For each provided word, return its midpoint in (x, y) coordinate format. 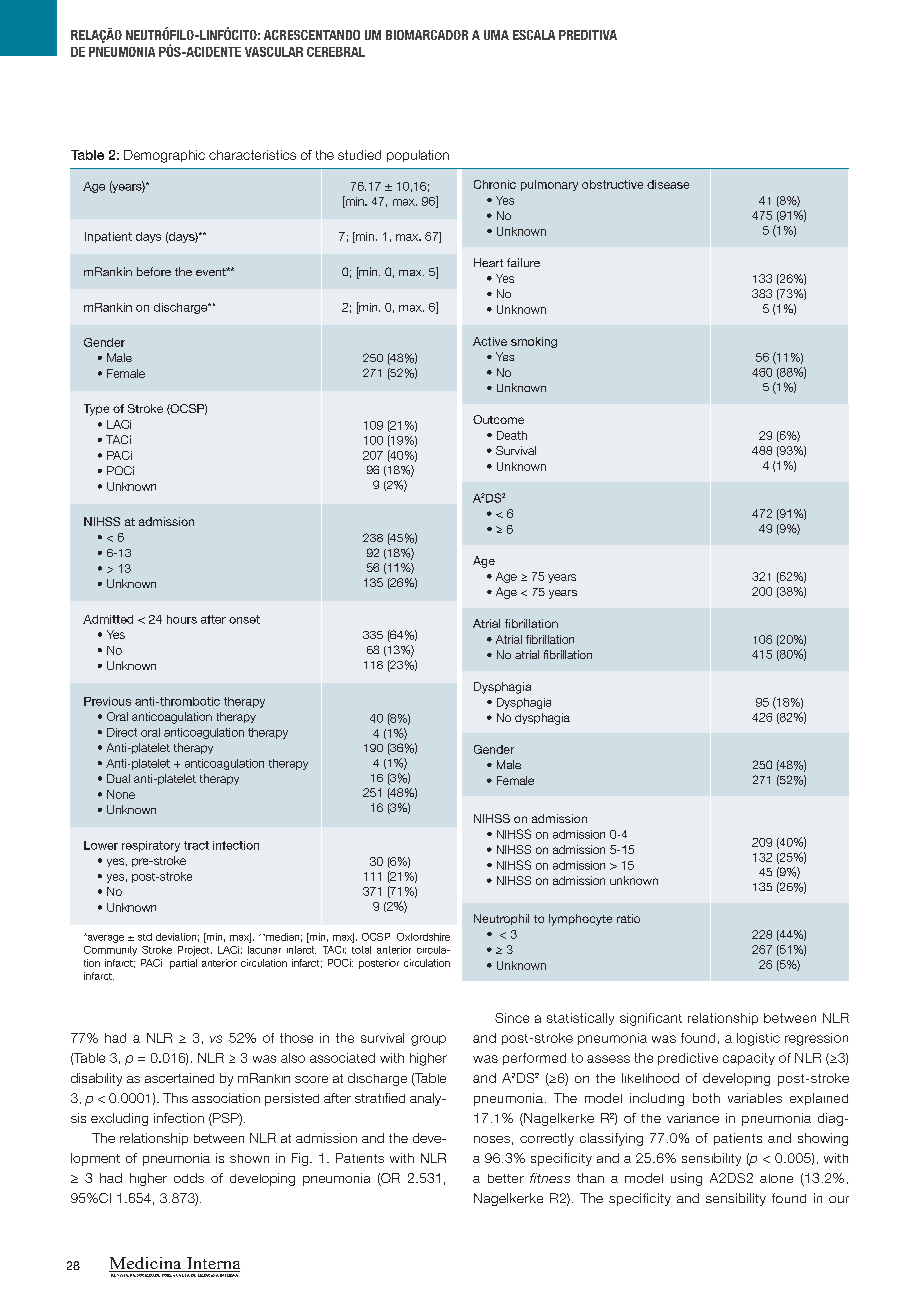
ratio (628, 918)
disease (668, 184)
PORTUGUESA (176, 1274)
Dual (118, 778)
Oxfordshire (423, 937)
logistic (758, 1039)
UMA (496, 35)
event (212, 272)
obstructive (612, 184)
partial (183, 964)
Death (512, 435)
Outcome (498, 419)
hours (182, 619)
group (428, 1040)
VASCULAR (274, 52)
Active (490, 341)
